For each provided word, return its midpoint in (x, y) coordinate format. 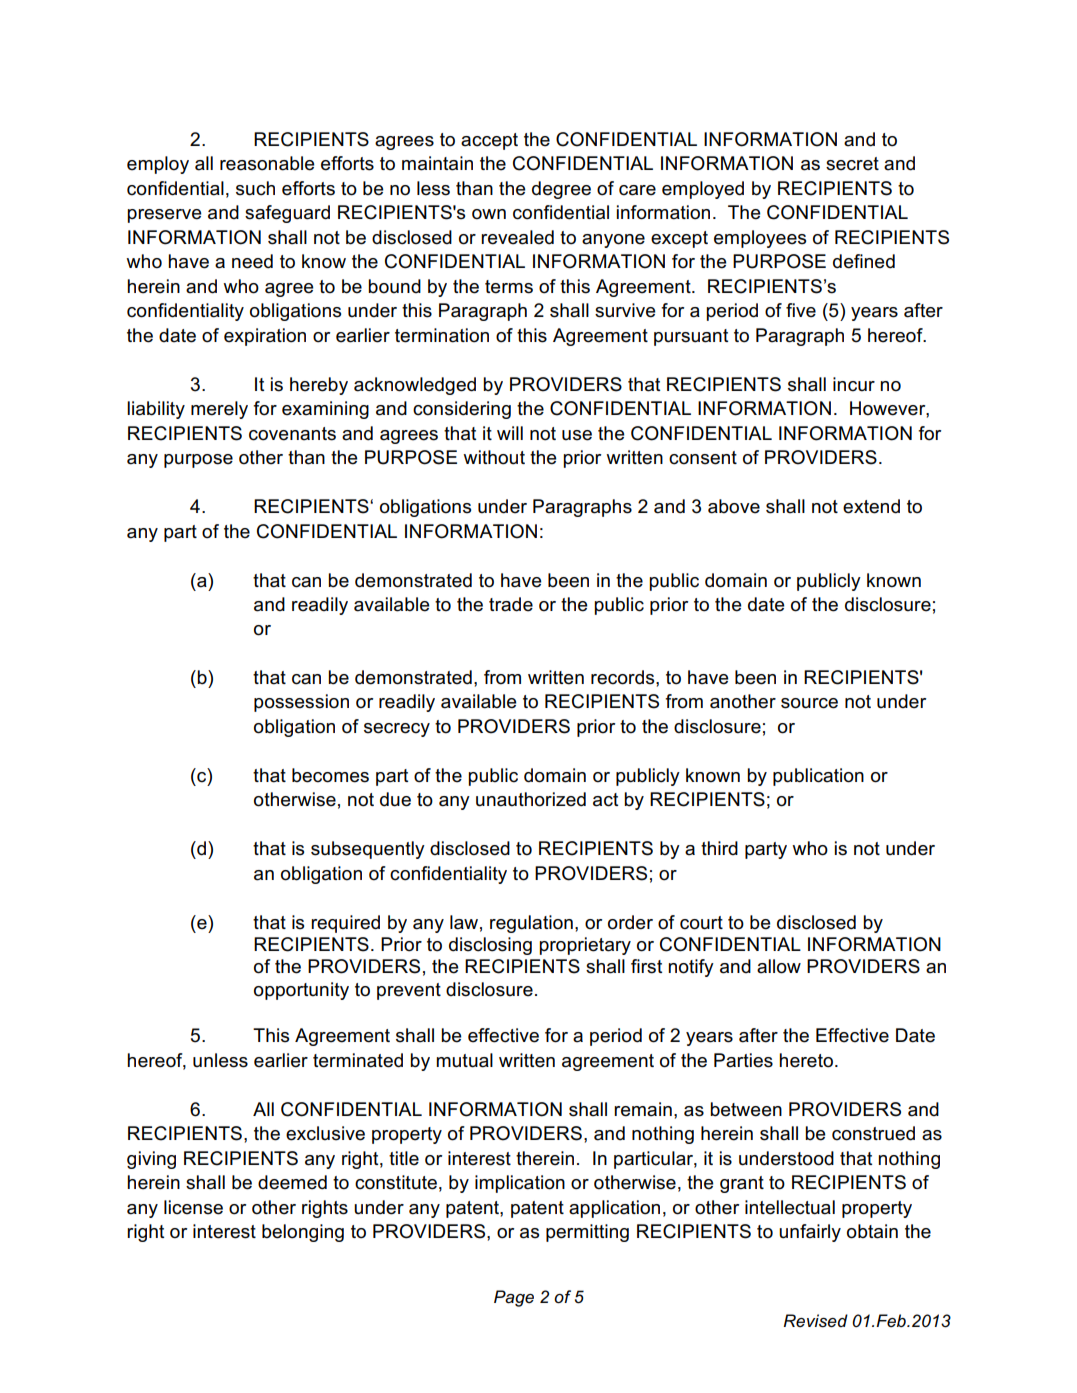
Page (514, 1298)
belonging (303, 1233)
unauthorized (531, 799)
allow (779, 966)
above (734, 506)
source (809, 703)
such (255, 188)
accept (489, 141)
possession (301, 703)
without (494, 457)
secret (852, 164)
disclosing (490, 946)
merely (219, 410)
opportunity (301, 991)
